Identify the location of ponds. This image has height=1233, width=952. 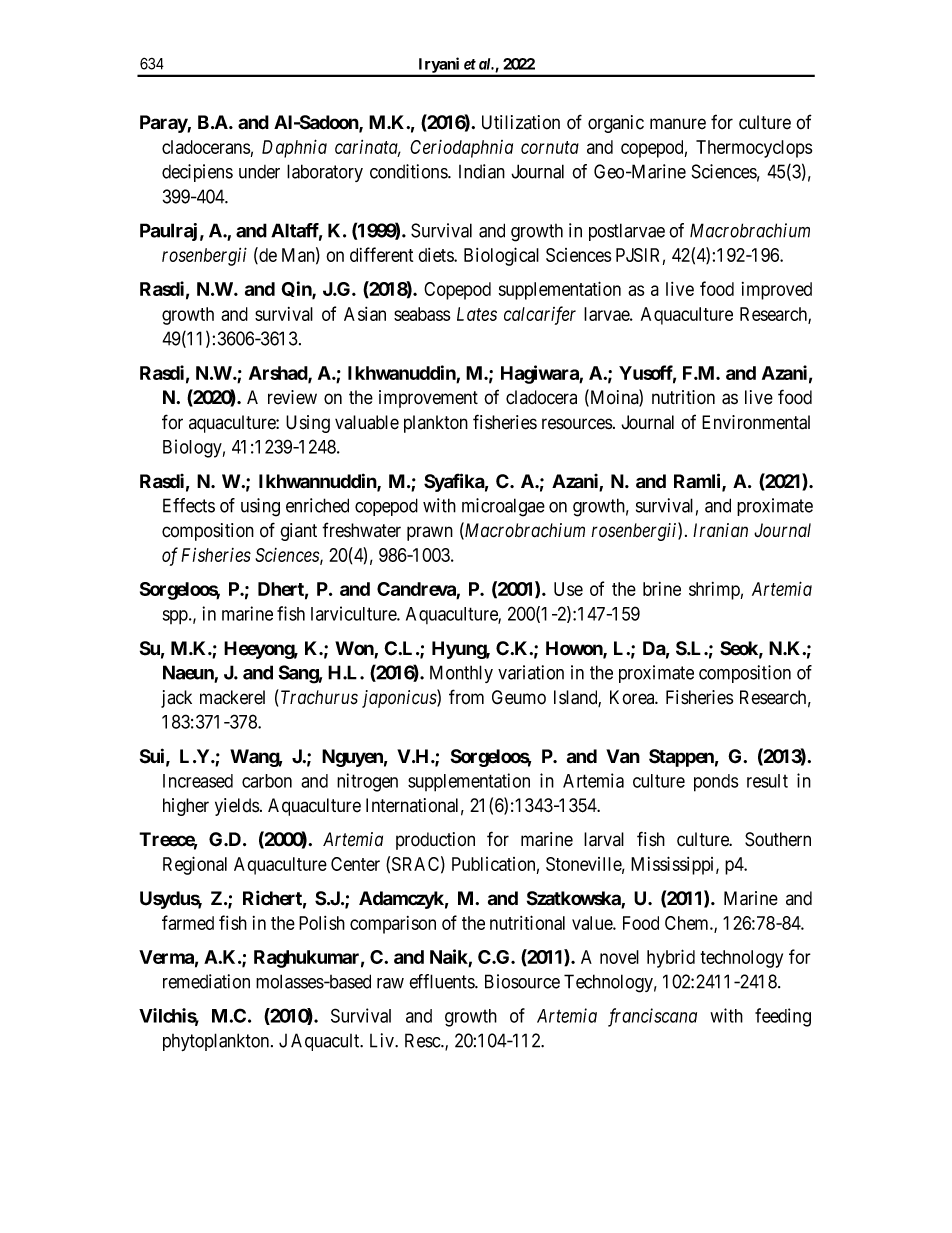
(716, 783).
